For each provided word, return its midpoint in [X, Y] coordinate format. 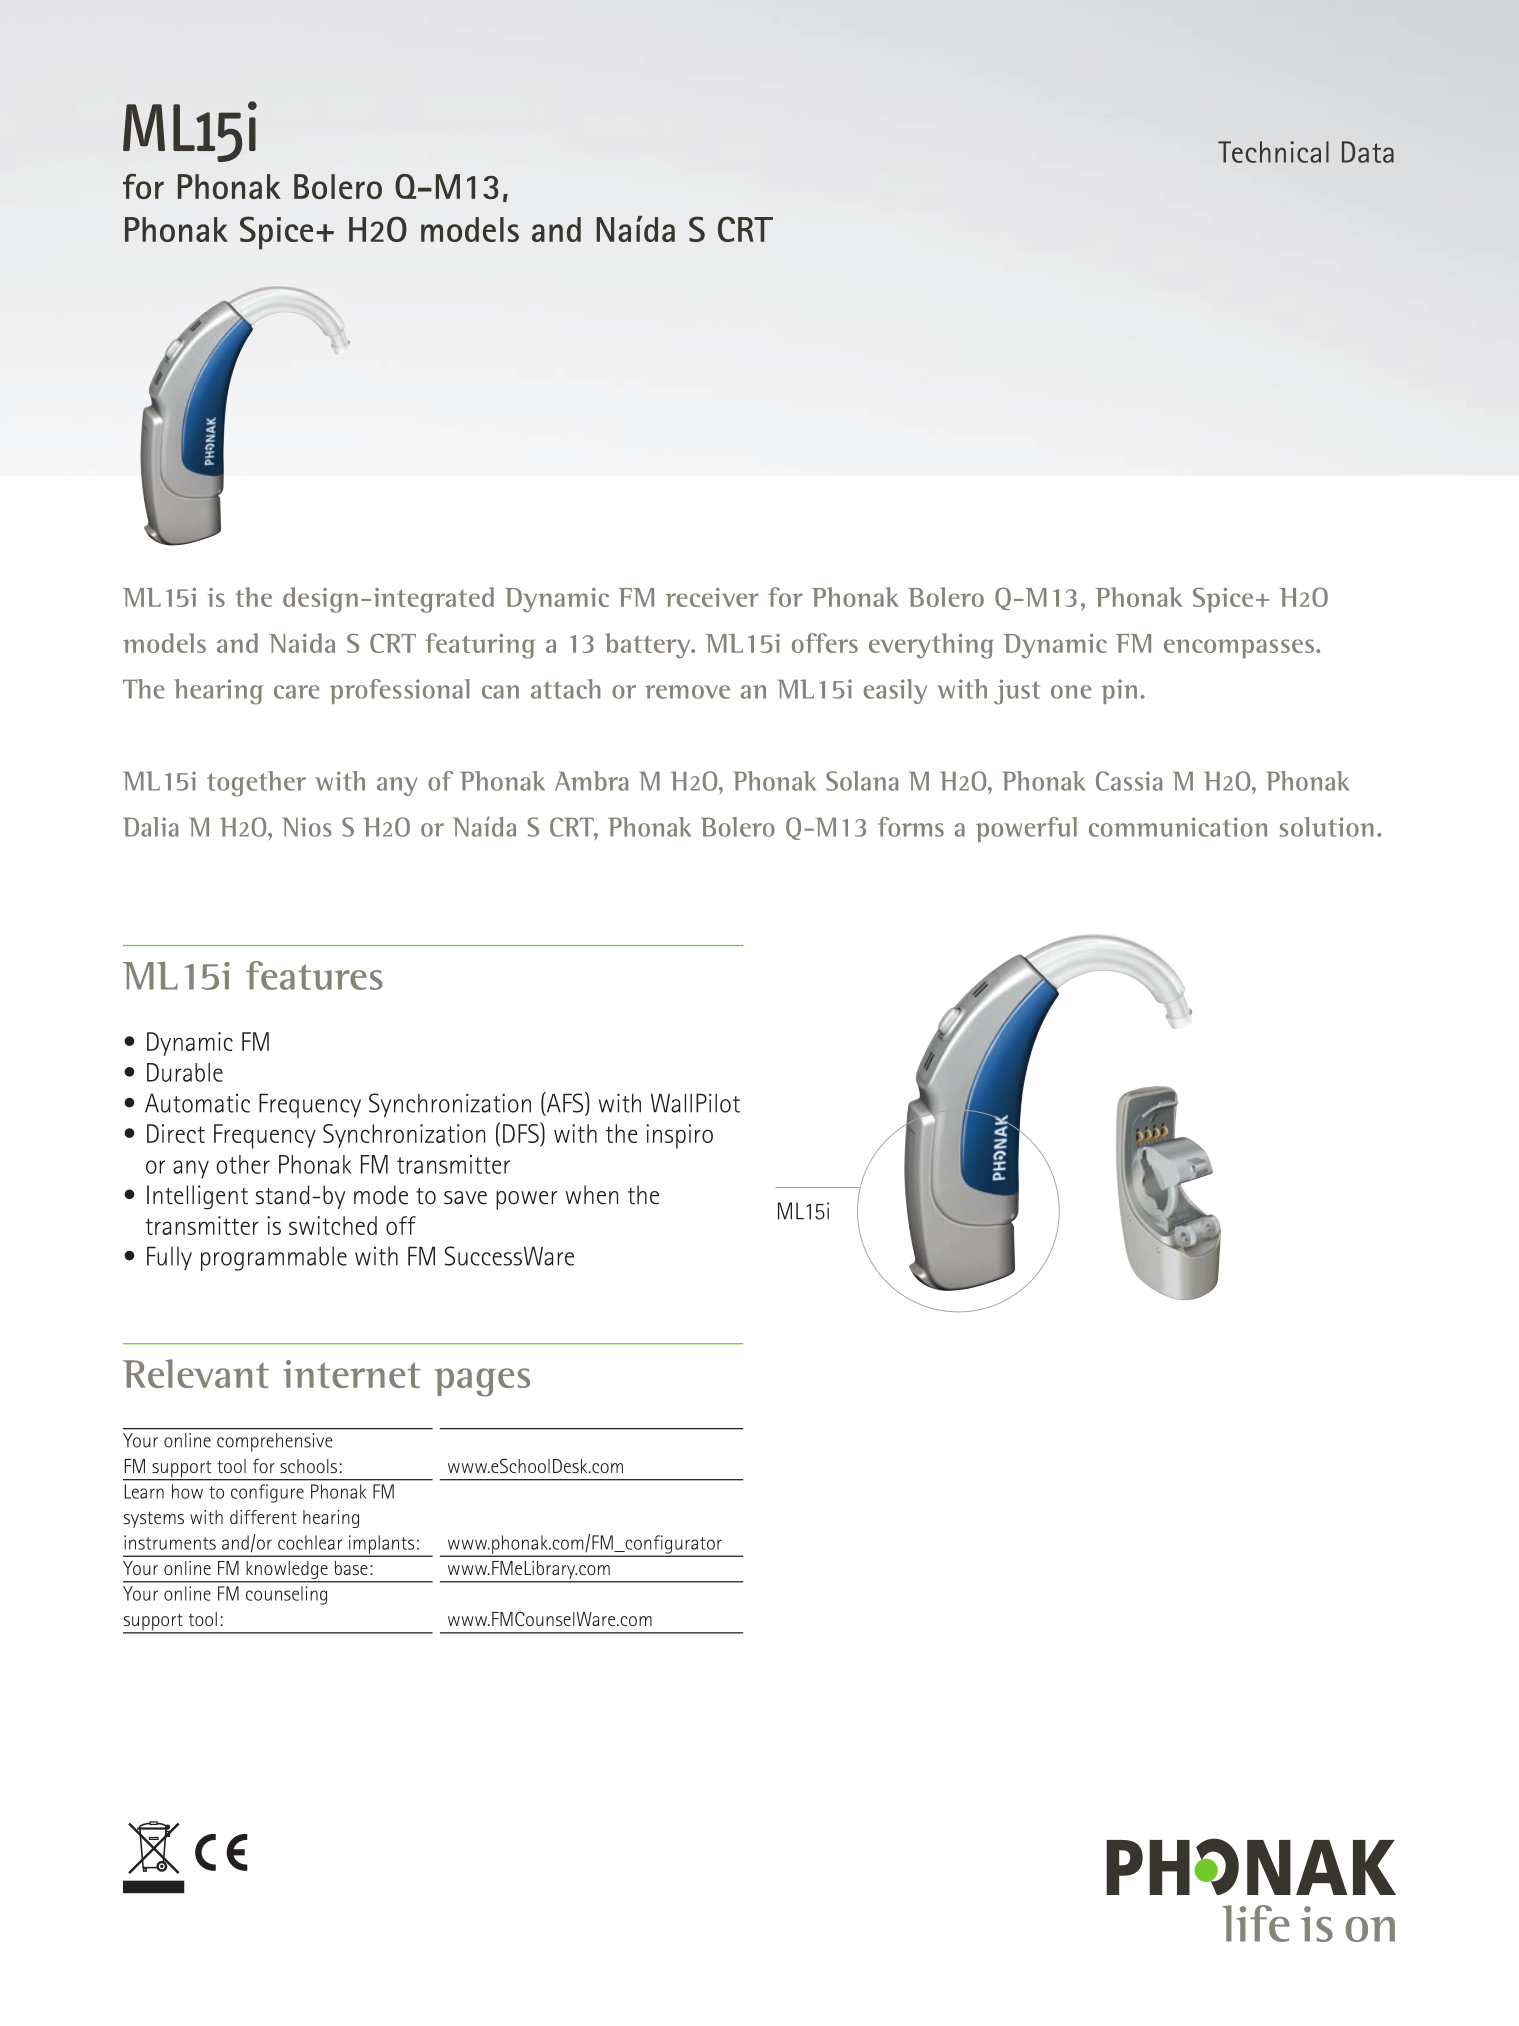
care [297, 692]
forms [911, 827]
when [592, 1195]
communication [1178, 827]
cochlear [310, 1542]
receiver [712, 597]
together [256, 784]
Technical [1273, 152]
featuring [480, 646]
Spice [1223, 600]
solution [1327, 827]
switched [333, 1225]
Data [1368, 152]
